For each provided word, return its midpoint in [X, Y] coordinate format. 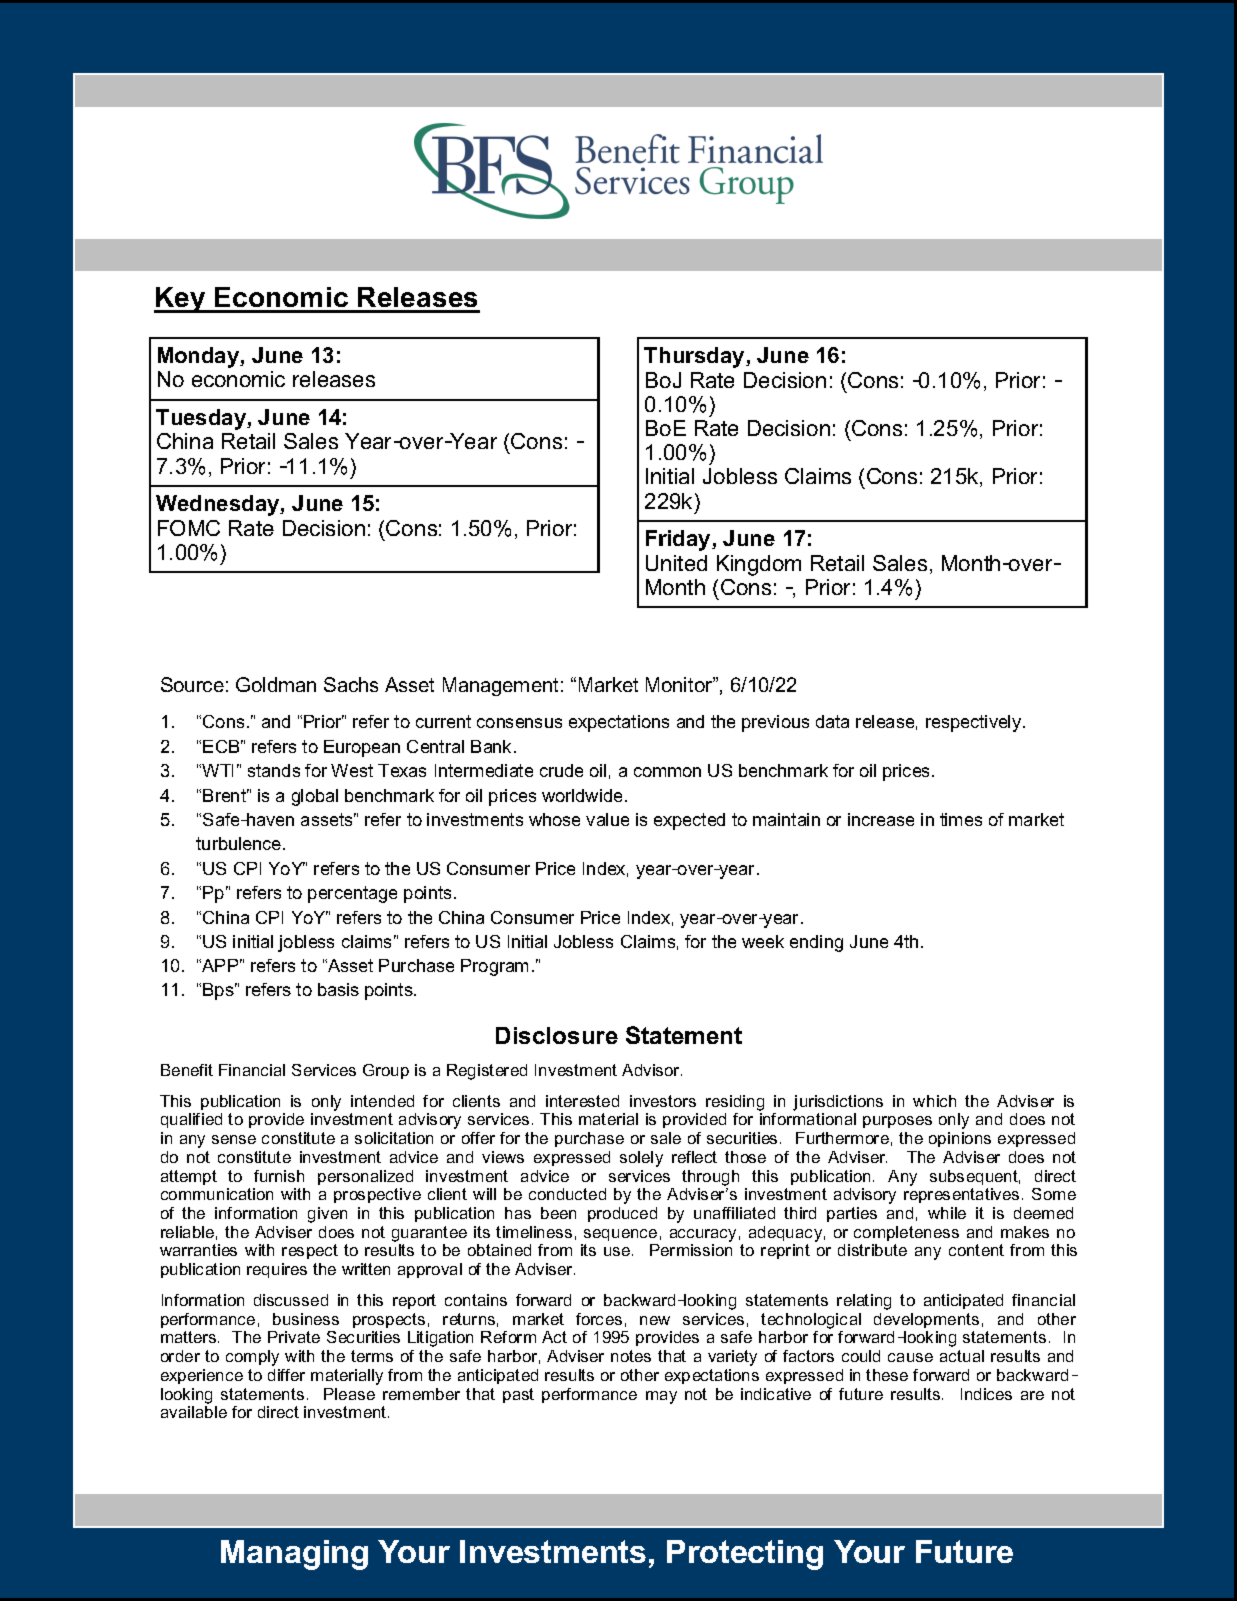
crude [561, 770]
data [832, 721]
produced [622, 1214]
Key [181, 300]
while [947, 1213]
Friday [679, 540]
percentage [352, 894]
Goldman [276, 684]
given [327, 1215]
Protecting [745, 1555]
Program [494, 967]
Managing [294, 1555]
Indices [986, 1394]
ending [816, 943]
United [676, 563]
